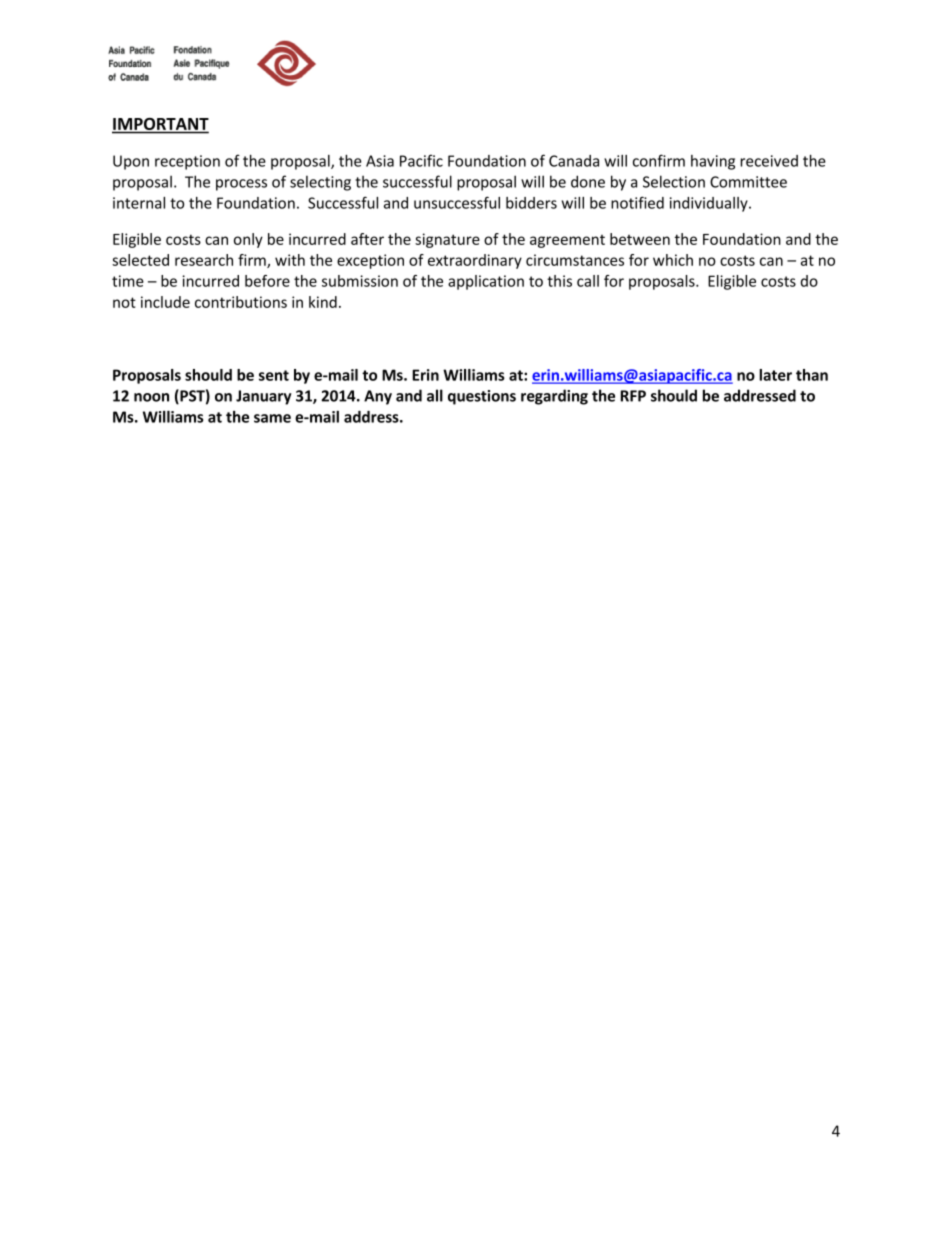 The height and width of the screenshot is (1233, 952). I want to click on kind, so click(323, 302).
